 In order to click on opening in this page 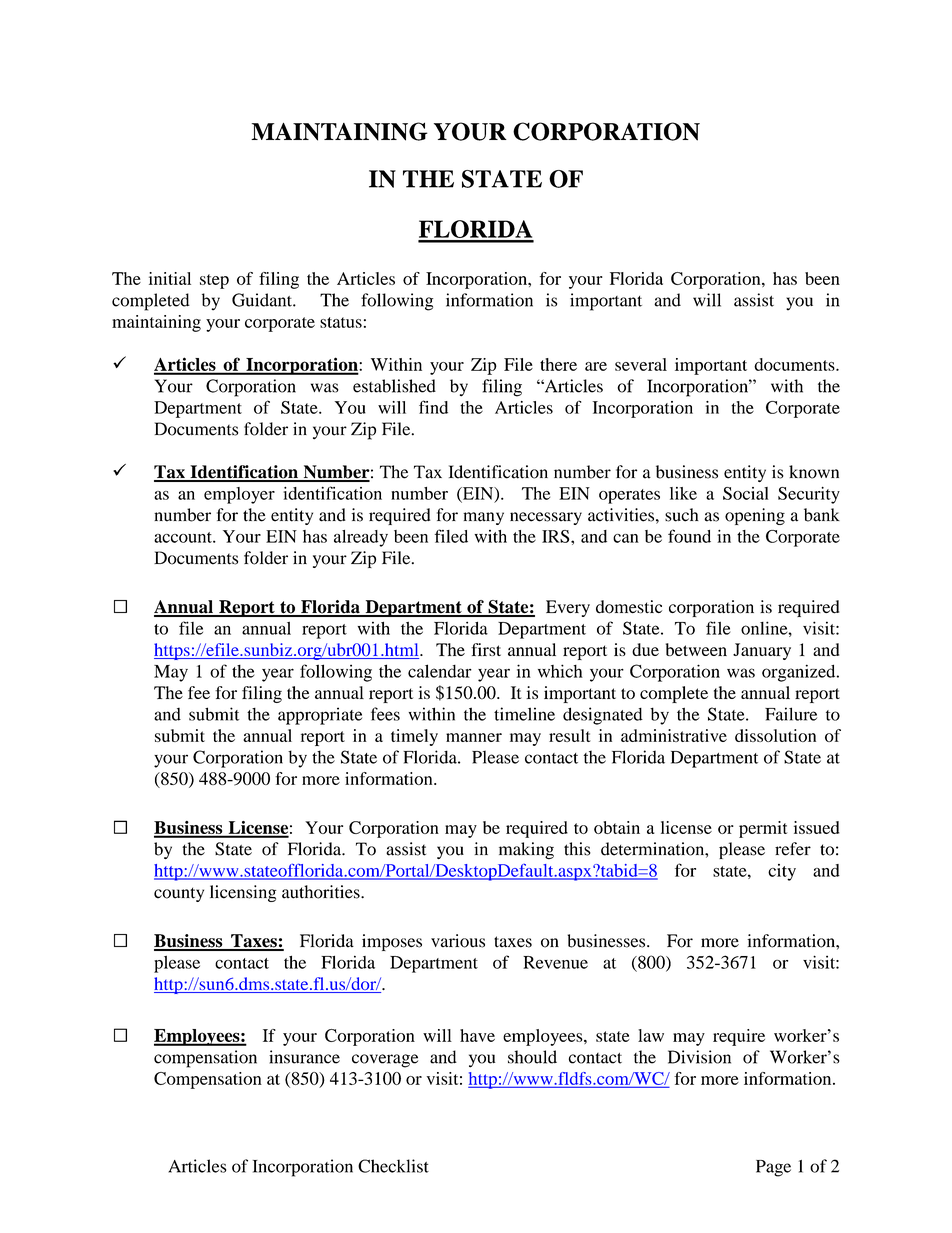, I will do `click(755, 516)`.
